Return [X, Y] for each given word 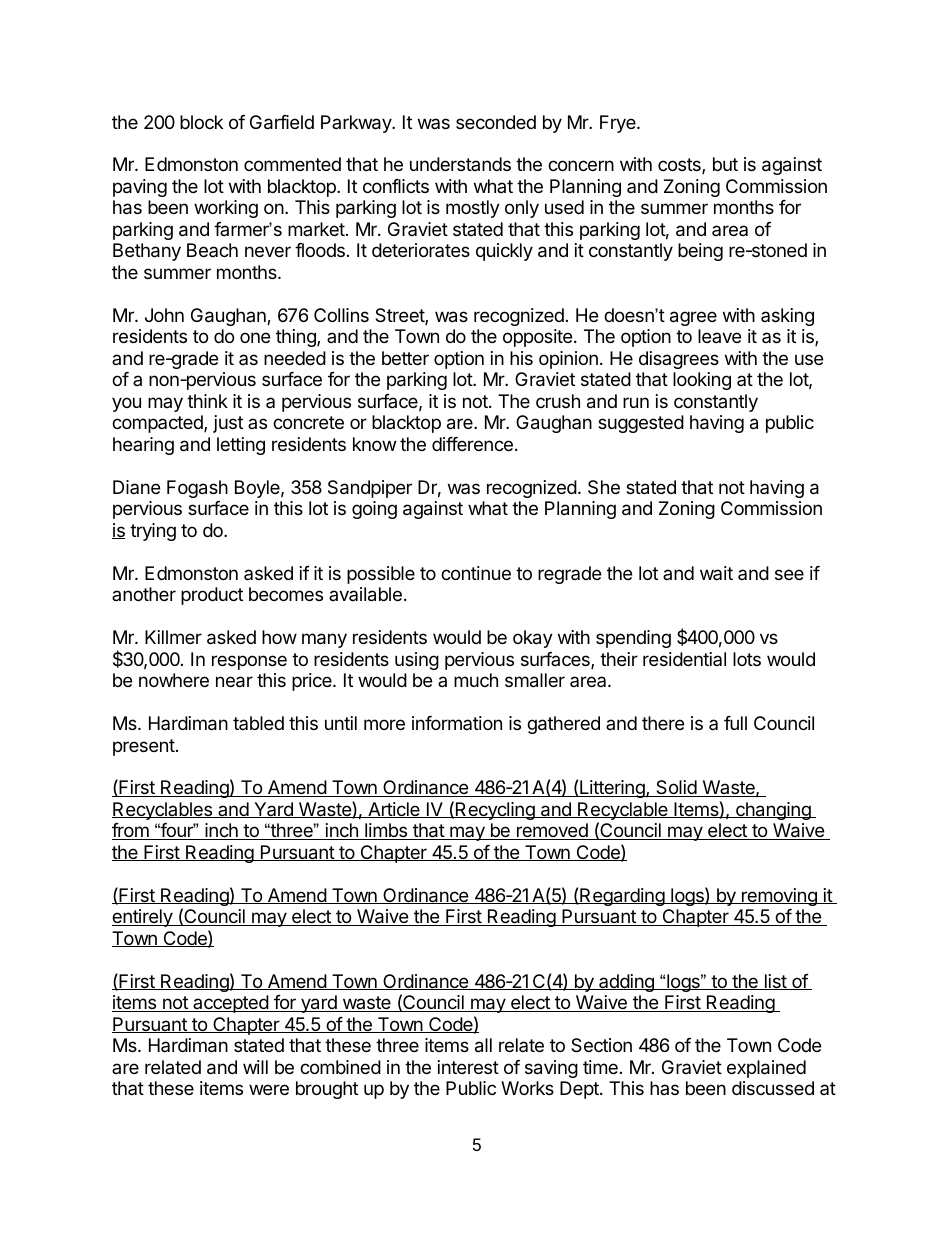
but [725, 164]
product [212, 596]
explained [766, 1069]
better [405, 358]
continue [476, 573]
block [201, 122]
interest [468, 1067]
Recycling [495, 811]
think [207, 401]
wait [716, 573]
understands [460, 164]
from [131, 831]
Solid [676, 788]
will [255, 1067]
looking [702, 381]
